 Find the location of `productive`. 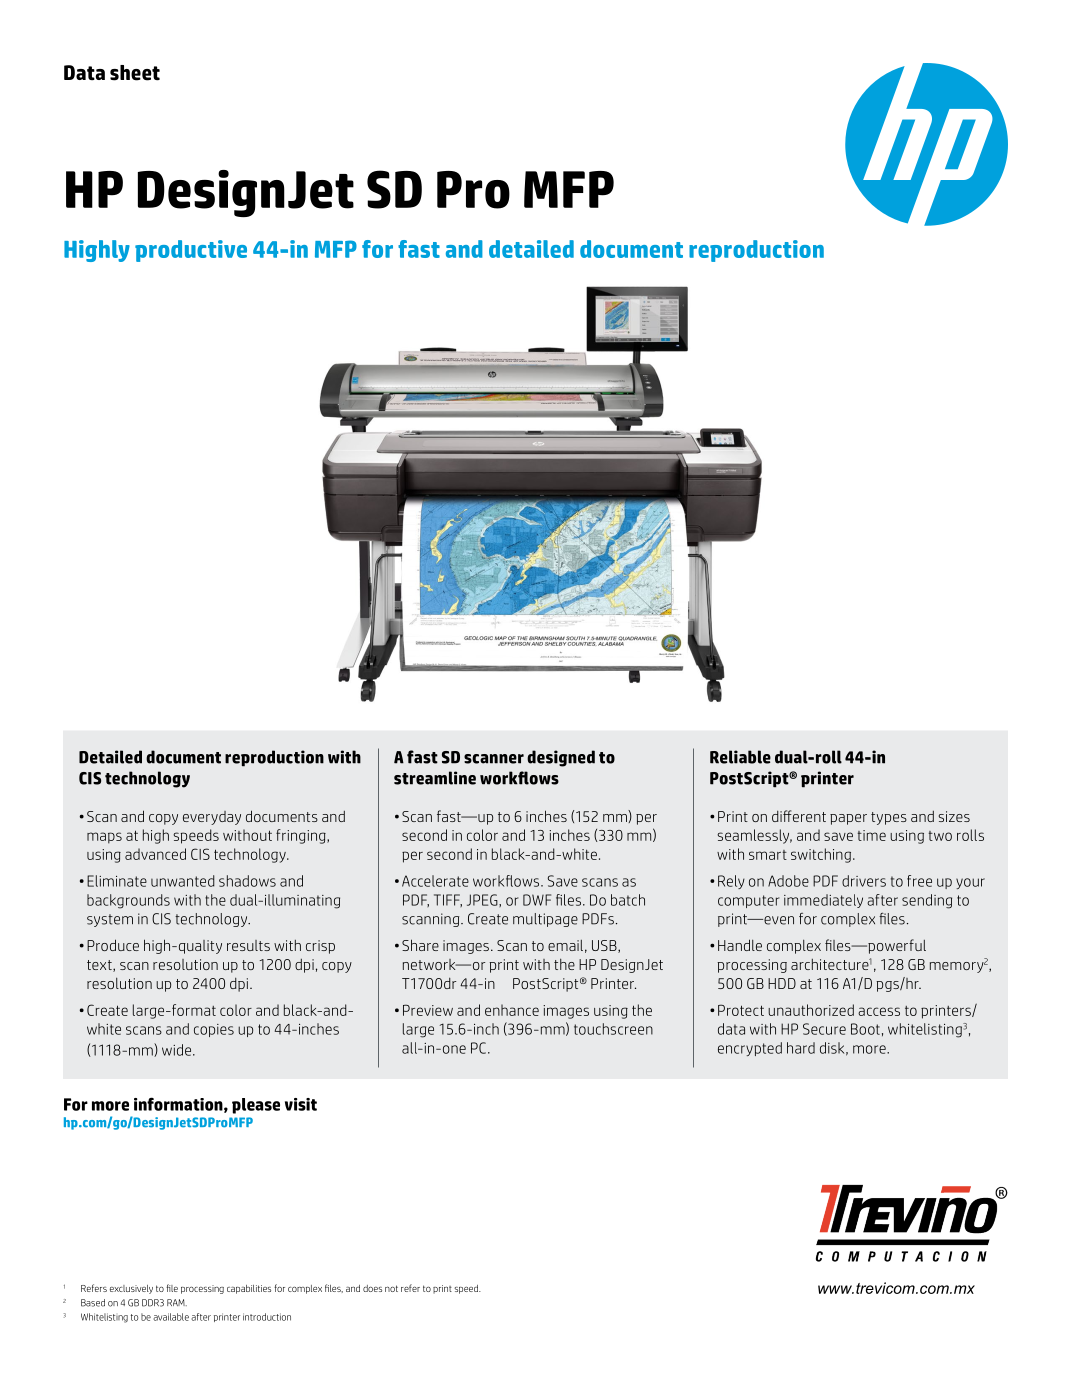

productive is located at coordinates (191, 251).
